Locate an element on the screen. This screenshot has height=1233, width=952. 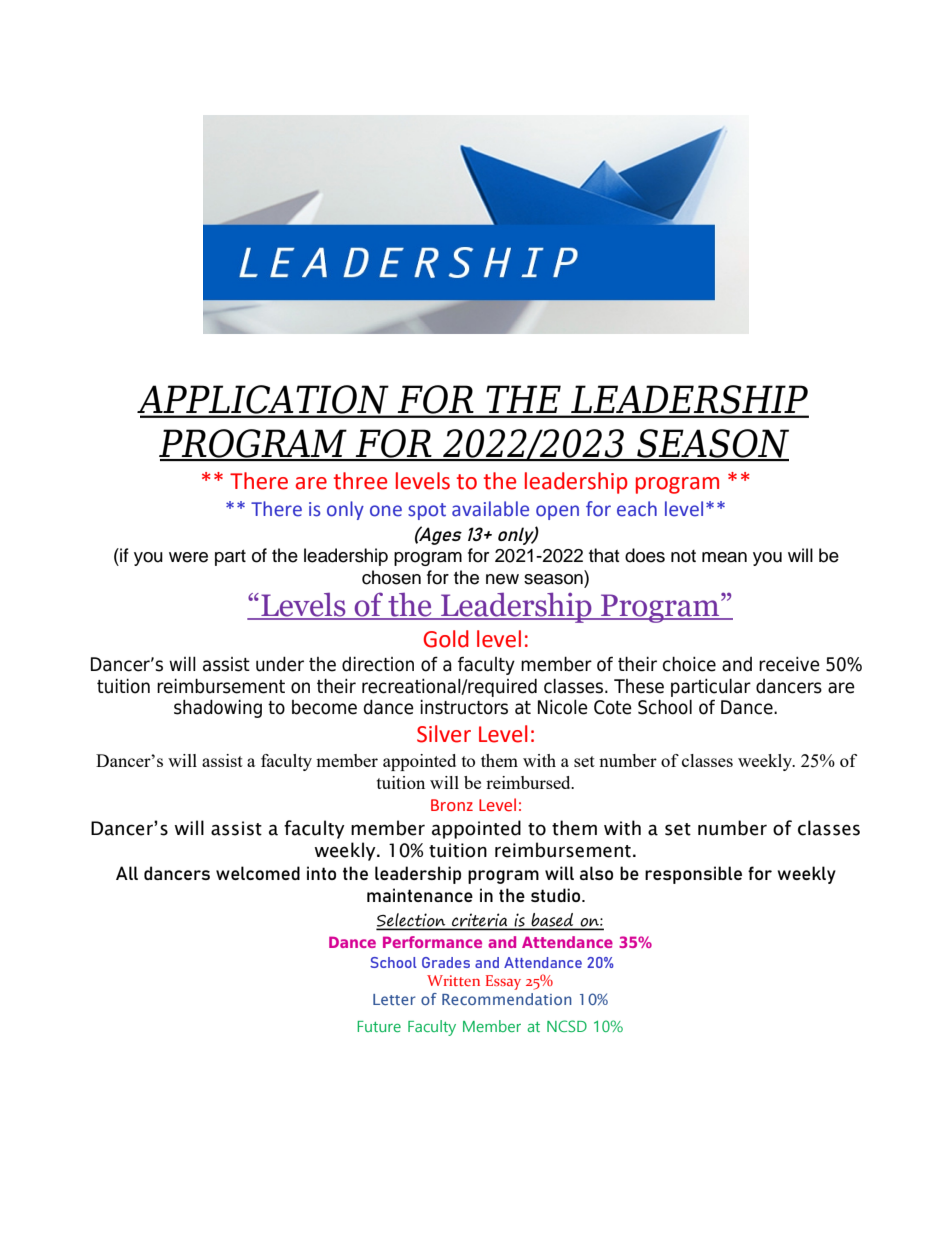
choice is located at coordinates (689, 664).
